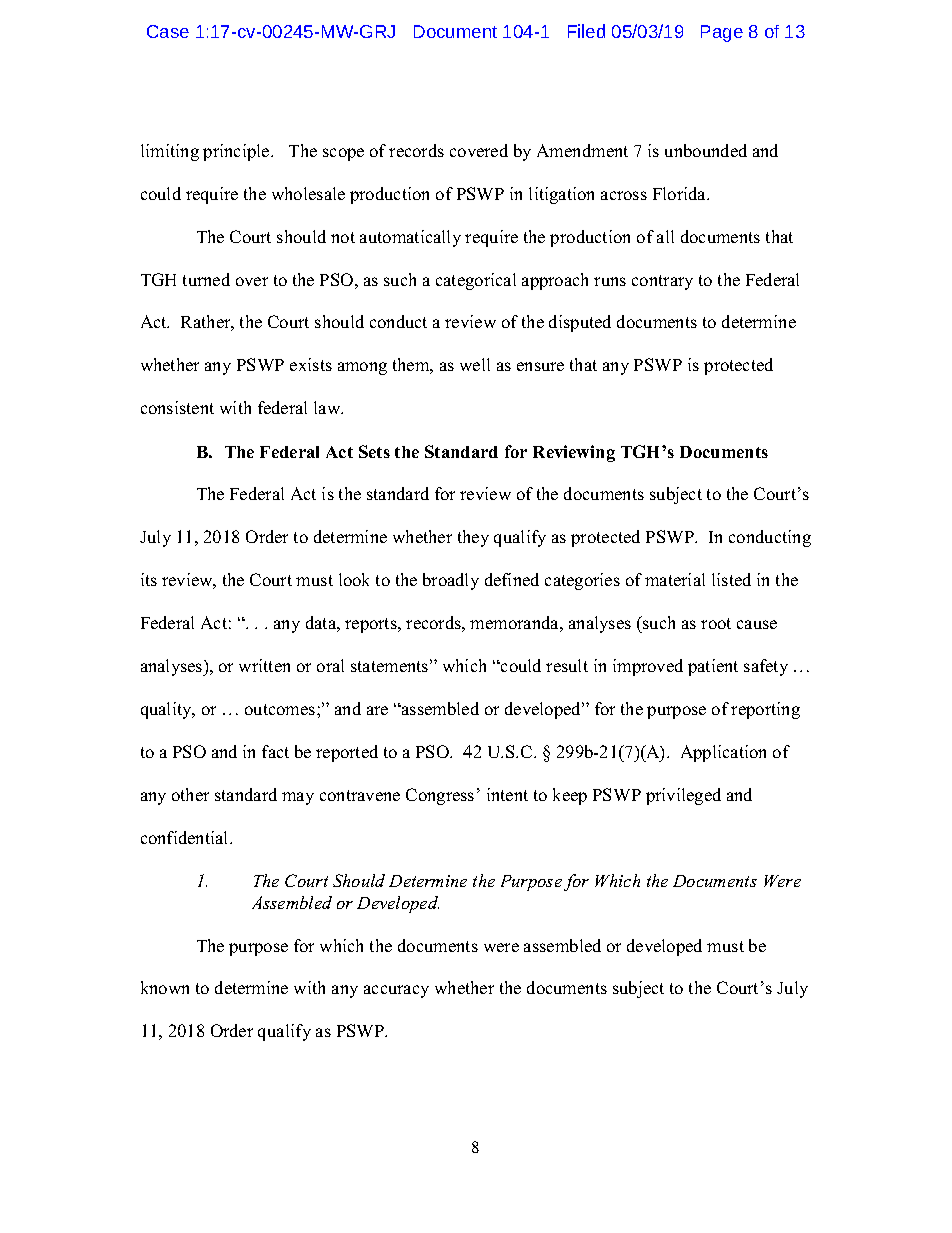  What do you see at coordinates (177, 407) in the page?
I see `consistent` at bounding box center [177, 407].
